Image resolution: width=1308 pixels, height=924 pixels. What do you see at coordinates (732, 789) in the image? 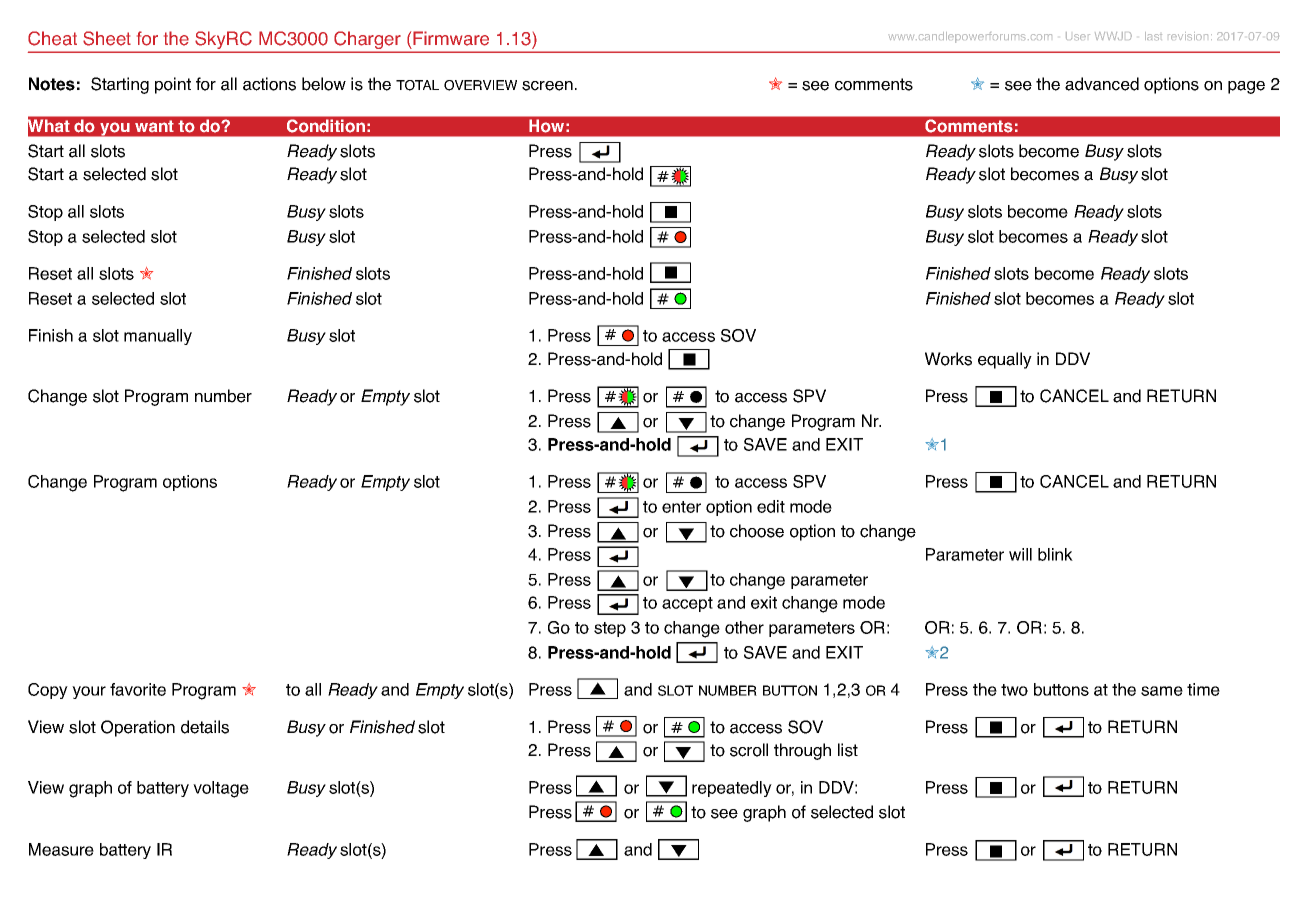
I see `repeatedly` at bounding box center [732, 789].
